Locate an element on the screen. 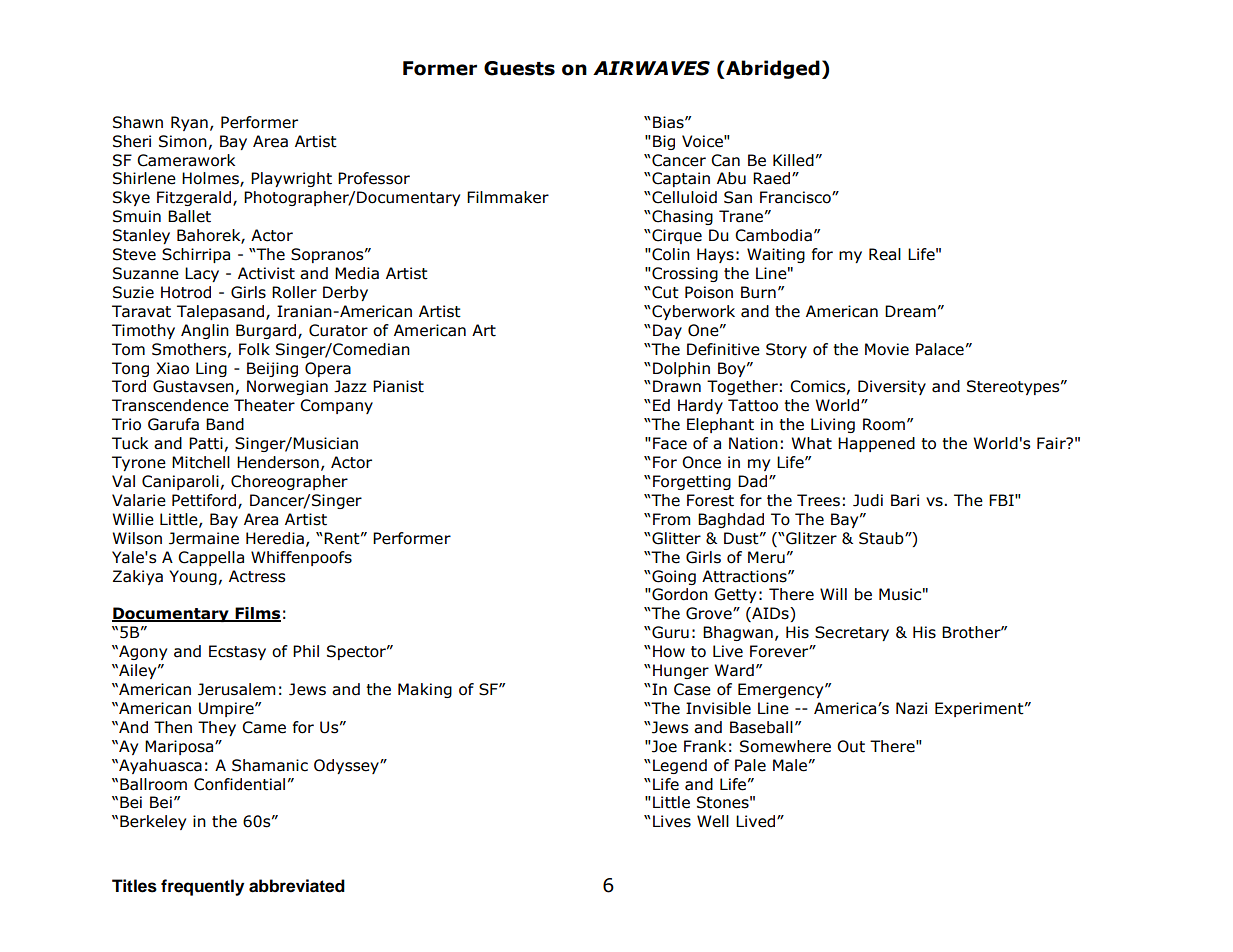 This screenshot has width=1233, height=952. AIRWAVES is located at coordinates (651, 68).
